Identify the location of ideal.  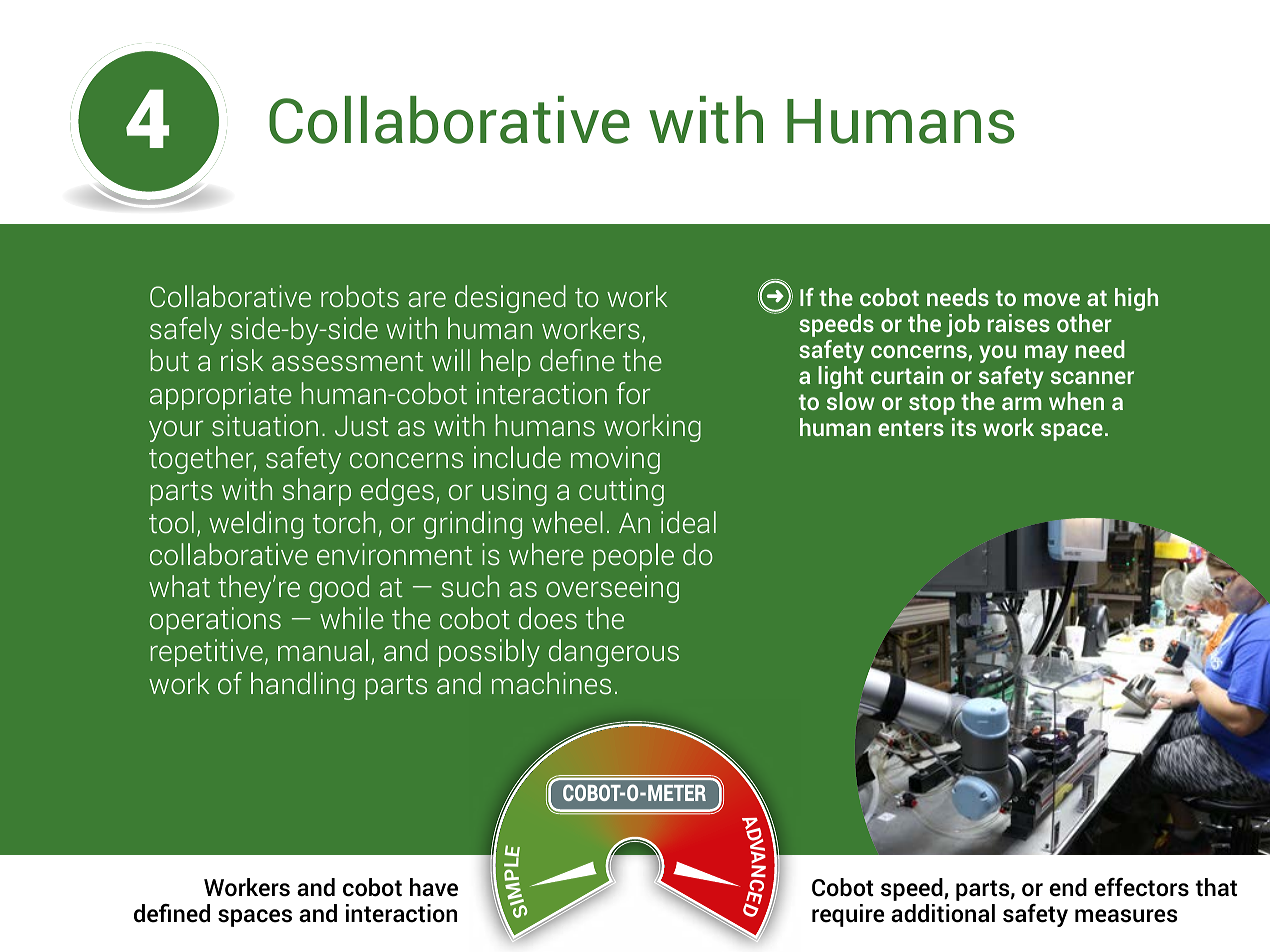
(688, 522).
